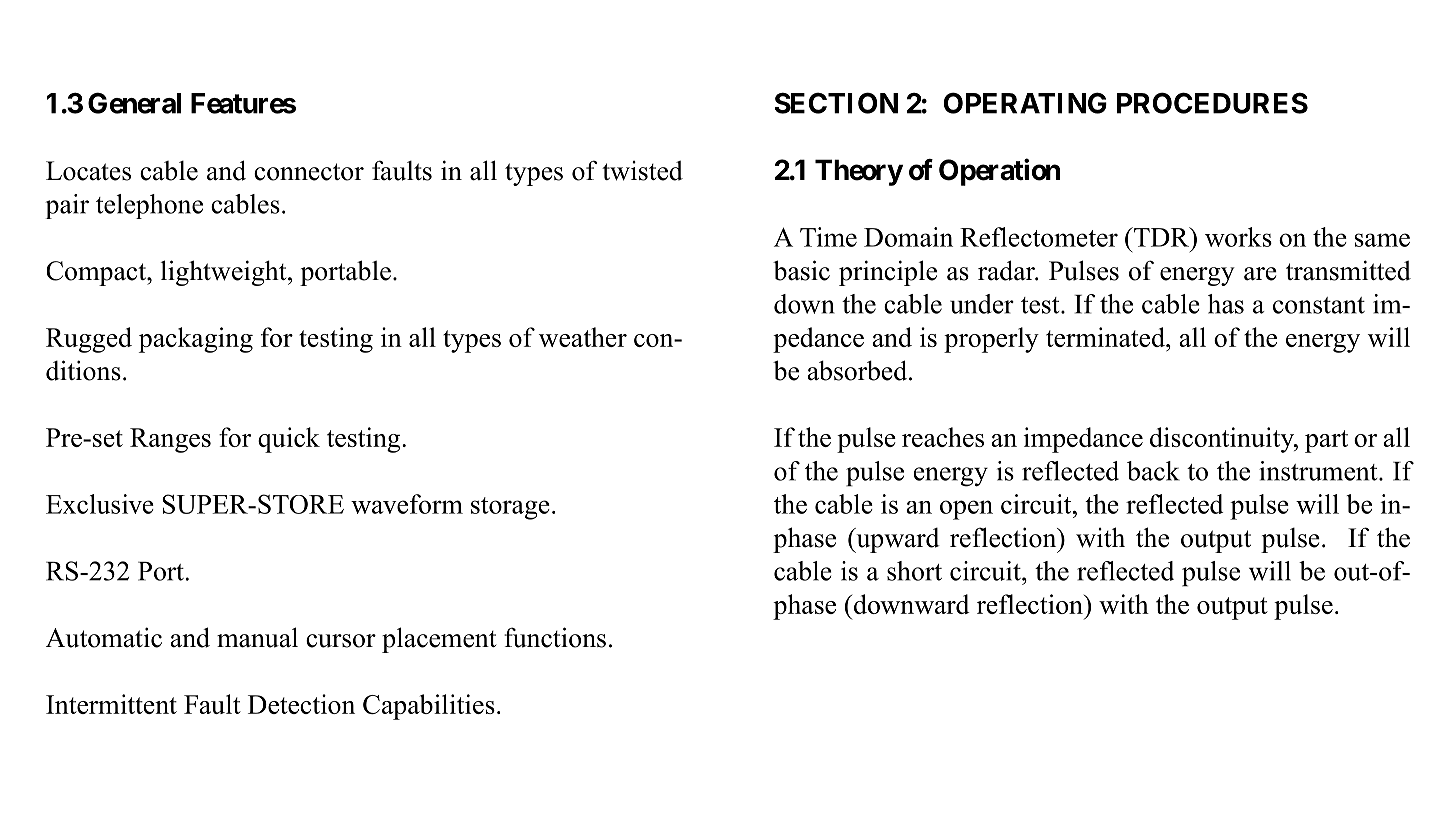 Image resolution: width=1456 pixels, height=819 pixels. I want to click on Ranges, so click(170, 440).
